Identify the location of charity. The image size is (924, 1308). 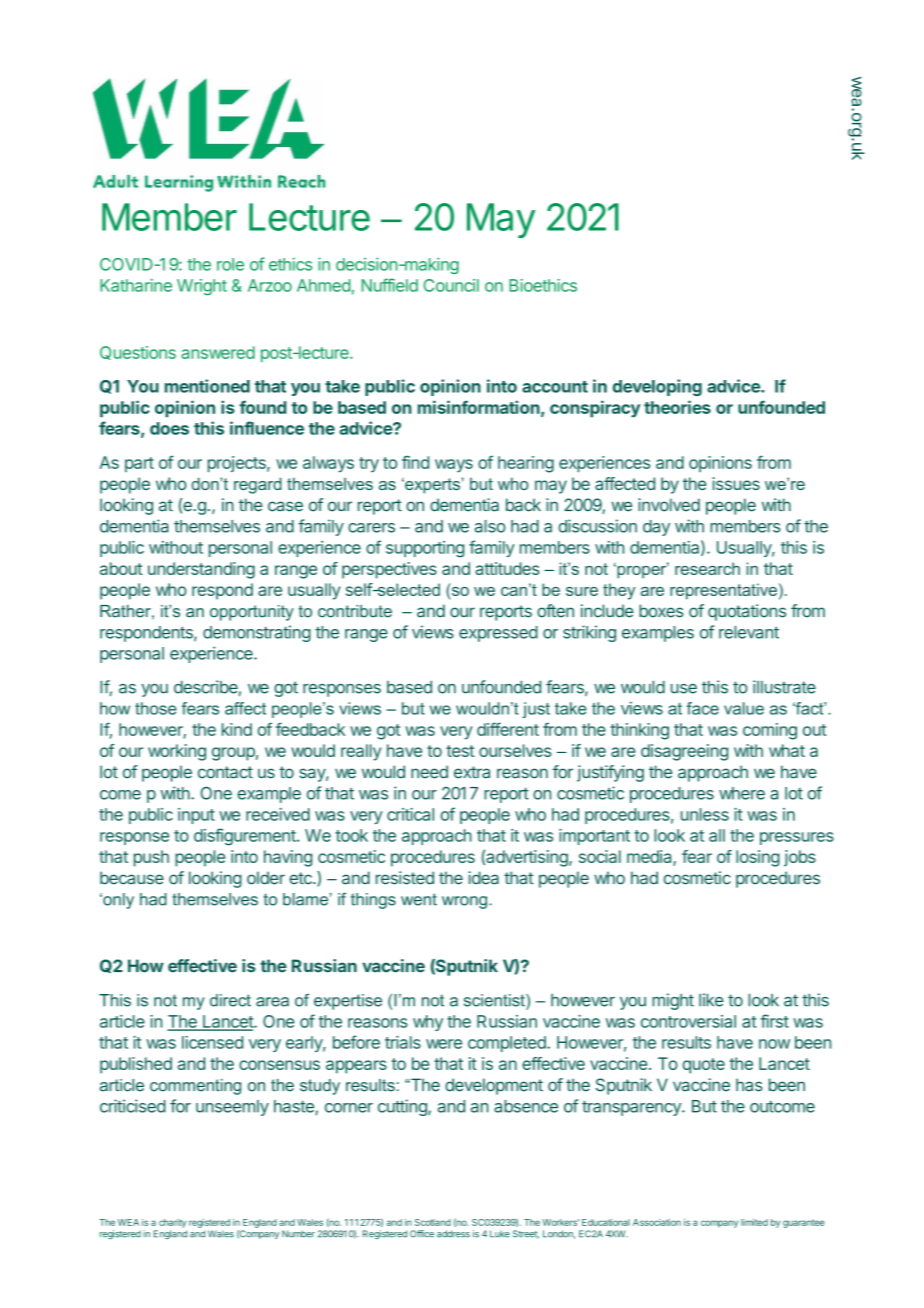
(172, 1223).
